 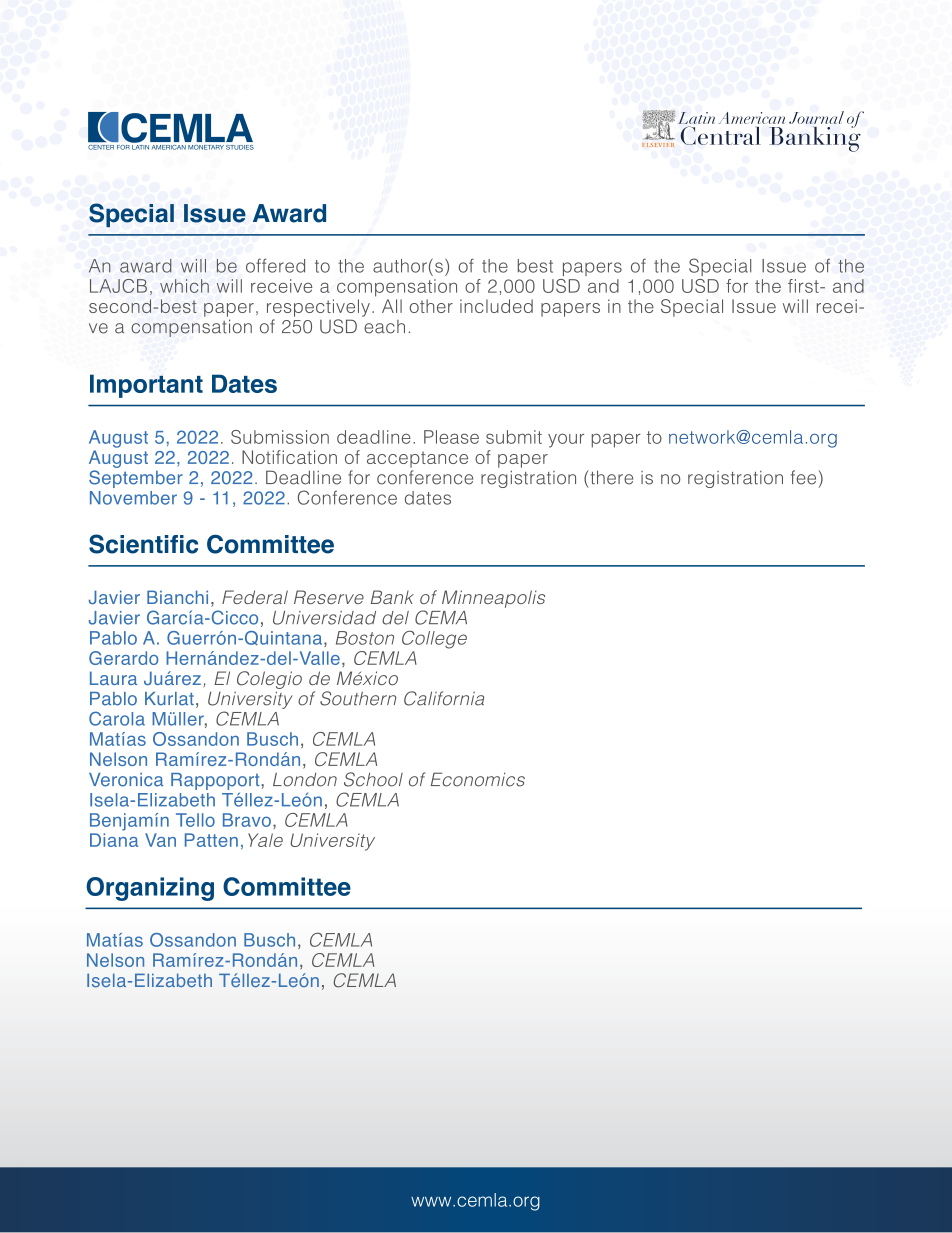 What do you see at coordinates (133, 498) in the image?
I see `November` at bounding box center [133, 498].
